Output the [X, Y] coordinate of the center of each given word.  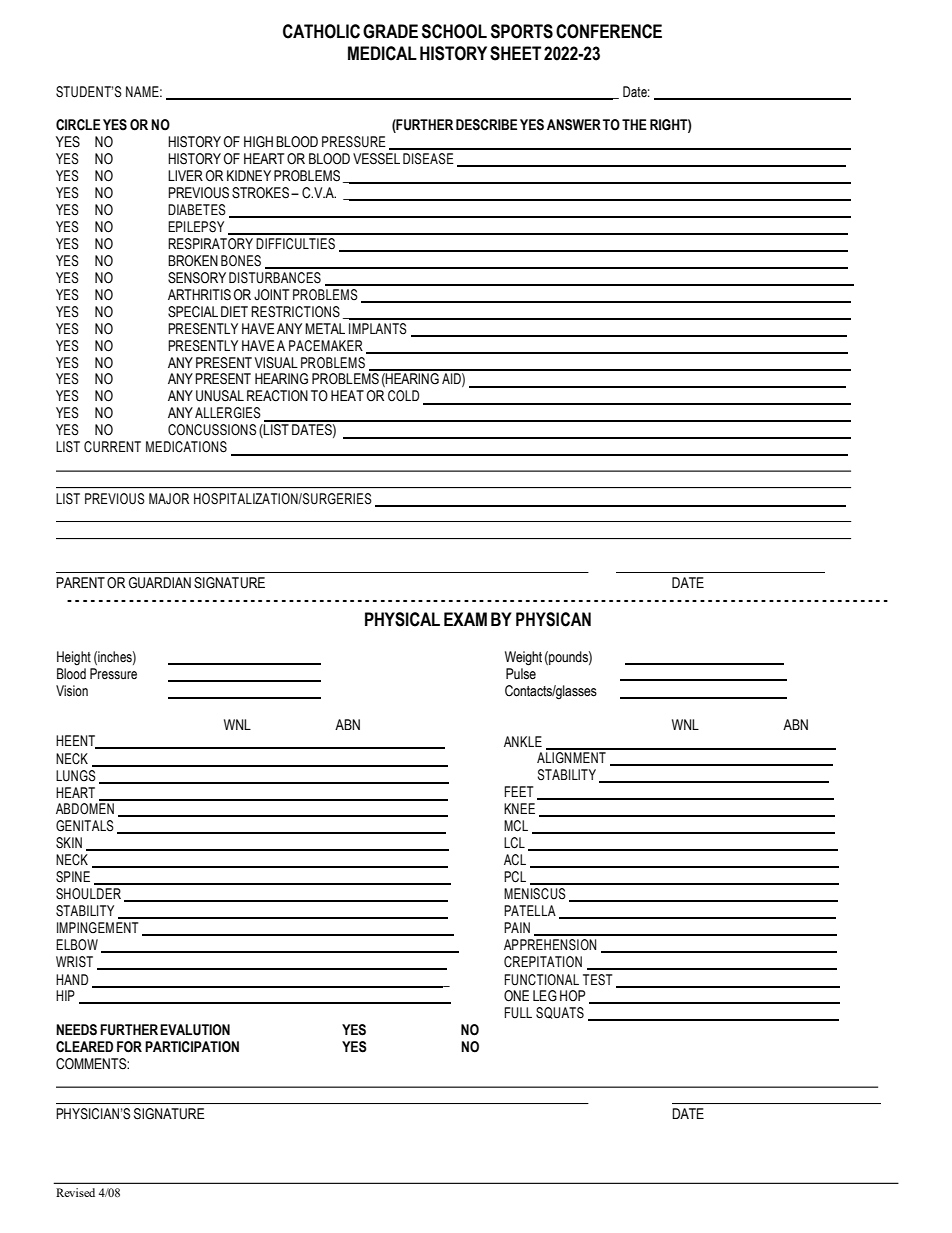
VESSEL [376, 159]
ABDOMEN [85, 809]
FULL [518, 1013]
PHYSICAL [402, 619]
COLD [403, 396]
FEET [518, 791]
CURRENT [112, 447]
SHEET [515, 53]
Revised [75, 1192]
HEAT [347, 395]
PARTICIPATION [192, 1047]
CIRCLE [78, 125]
